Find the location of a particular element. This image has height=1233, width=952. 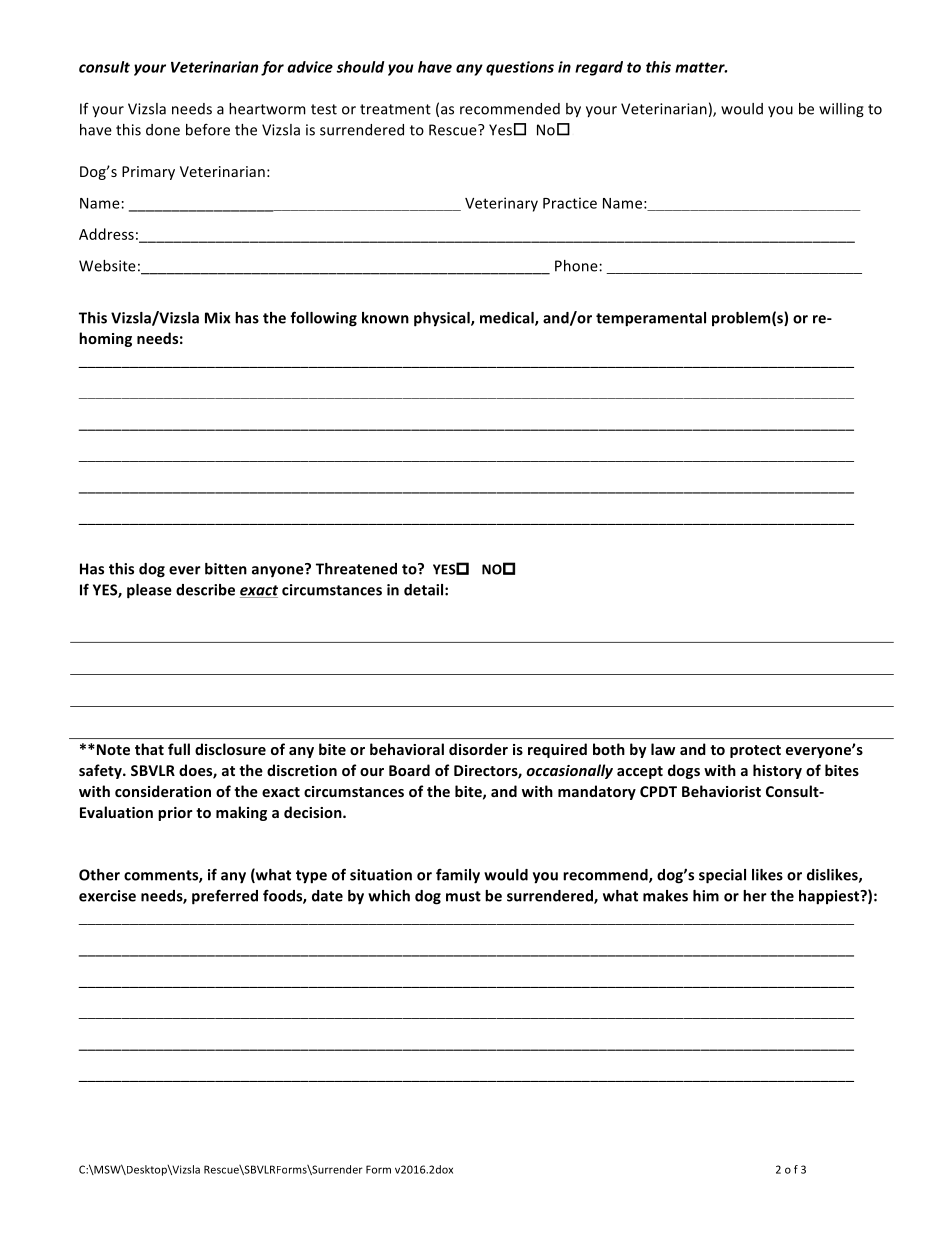

before is located at coordinates (208, 129).
